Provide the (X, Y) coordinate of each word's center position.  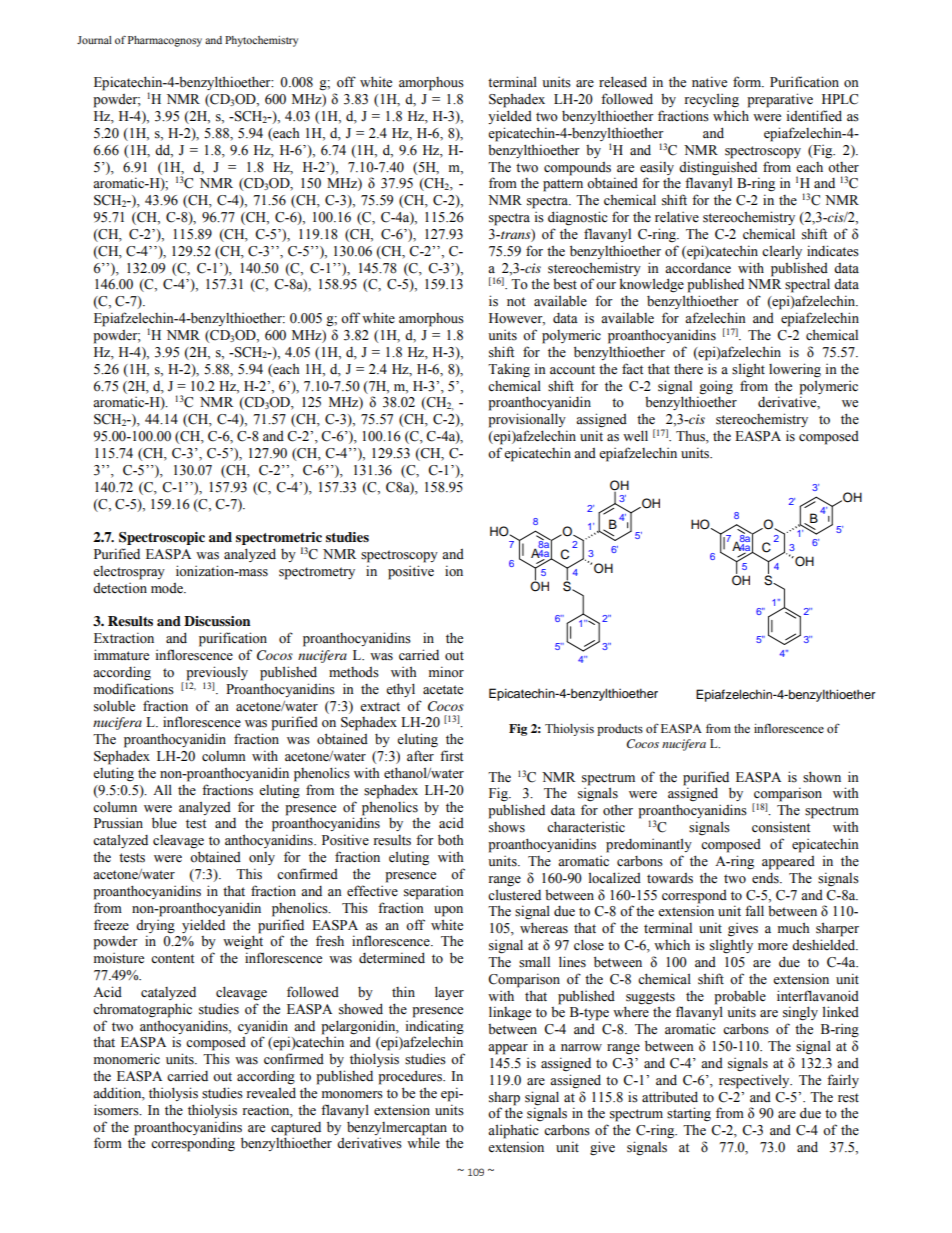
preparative (780, 100)
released (623, 82)
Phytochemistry (261, 41)
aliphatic (513, 1131)
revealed (271, 1093)
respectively (755, 1081)
